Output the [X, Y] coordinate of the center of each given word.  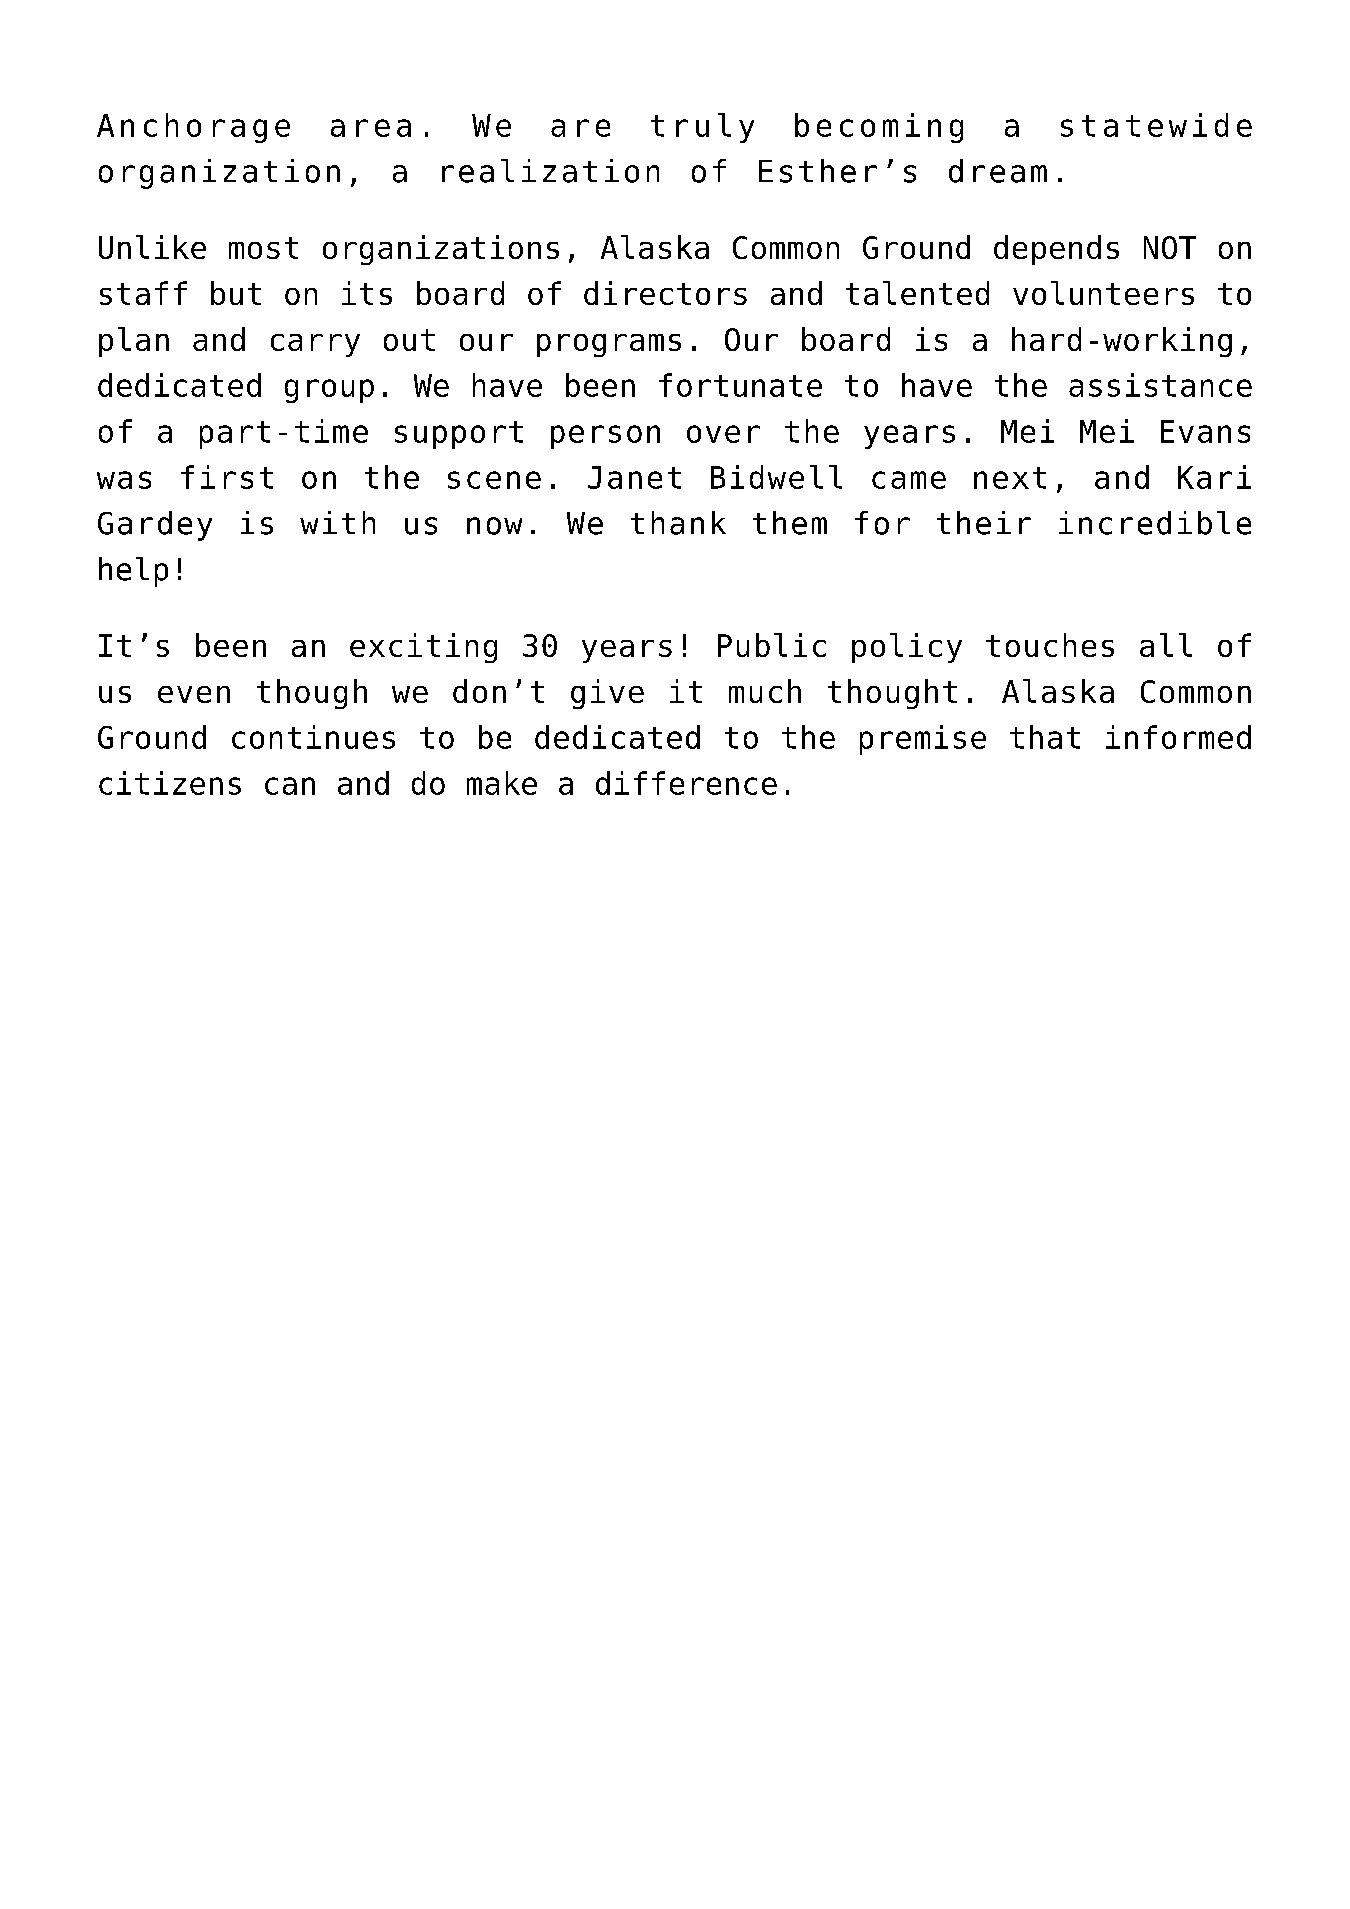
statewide [1156, 125]
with [337, 522]
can [290, 786]
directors [665, 293]
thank [678, 523]
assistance [1160, 385]
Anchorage [193, 128]
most [263, 248]
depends [1056, 250]
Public [772, 645]
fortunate [740, 385]
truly [702, 128]
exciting [423, 648]
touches [1050, 645]
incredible [1155, 523]
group [329, 391]
